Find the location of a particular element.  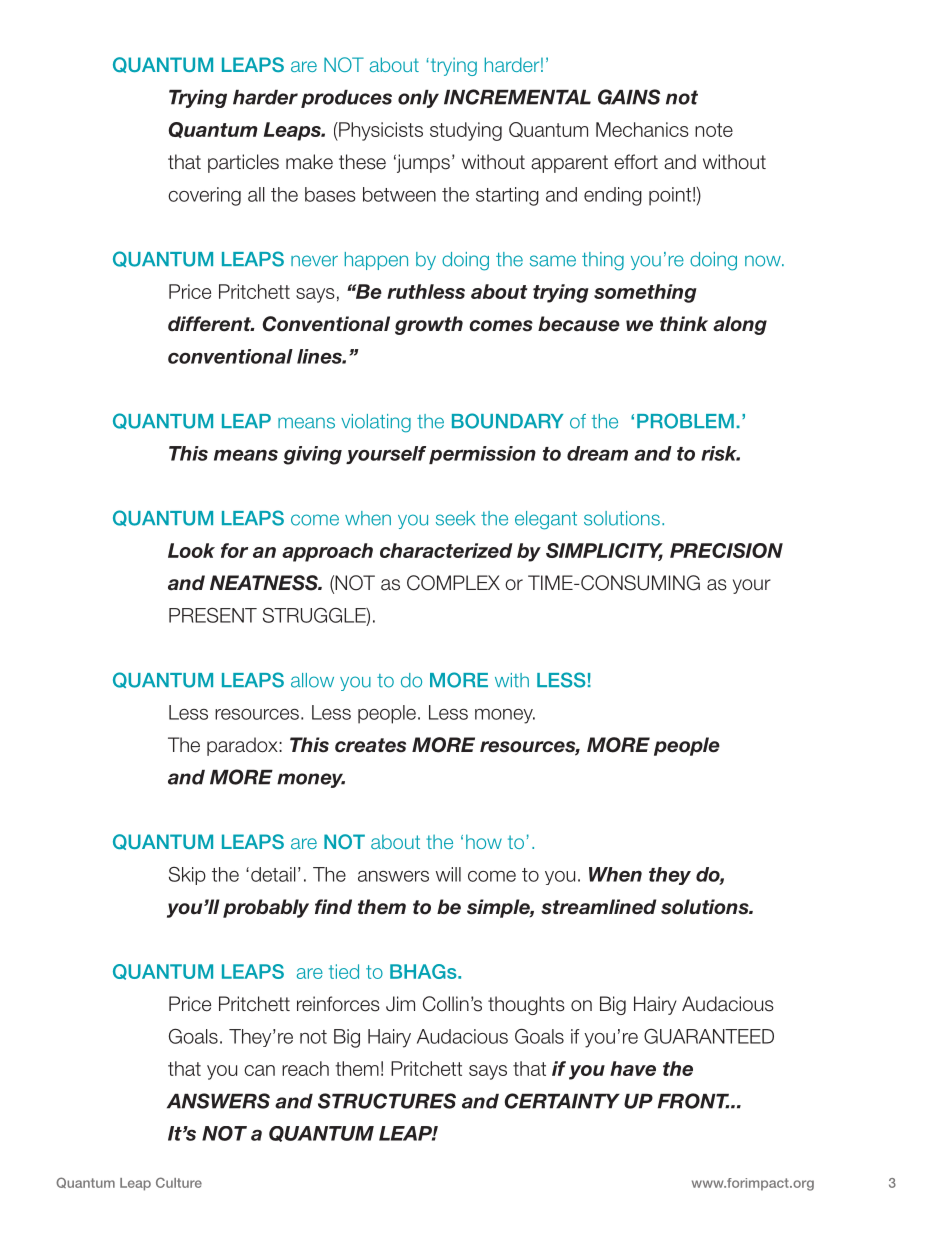

FRONT is located at coordinates (693, 1101).
